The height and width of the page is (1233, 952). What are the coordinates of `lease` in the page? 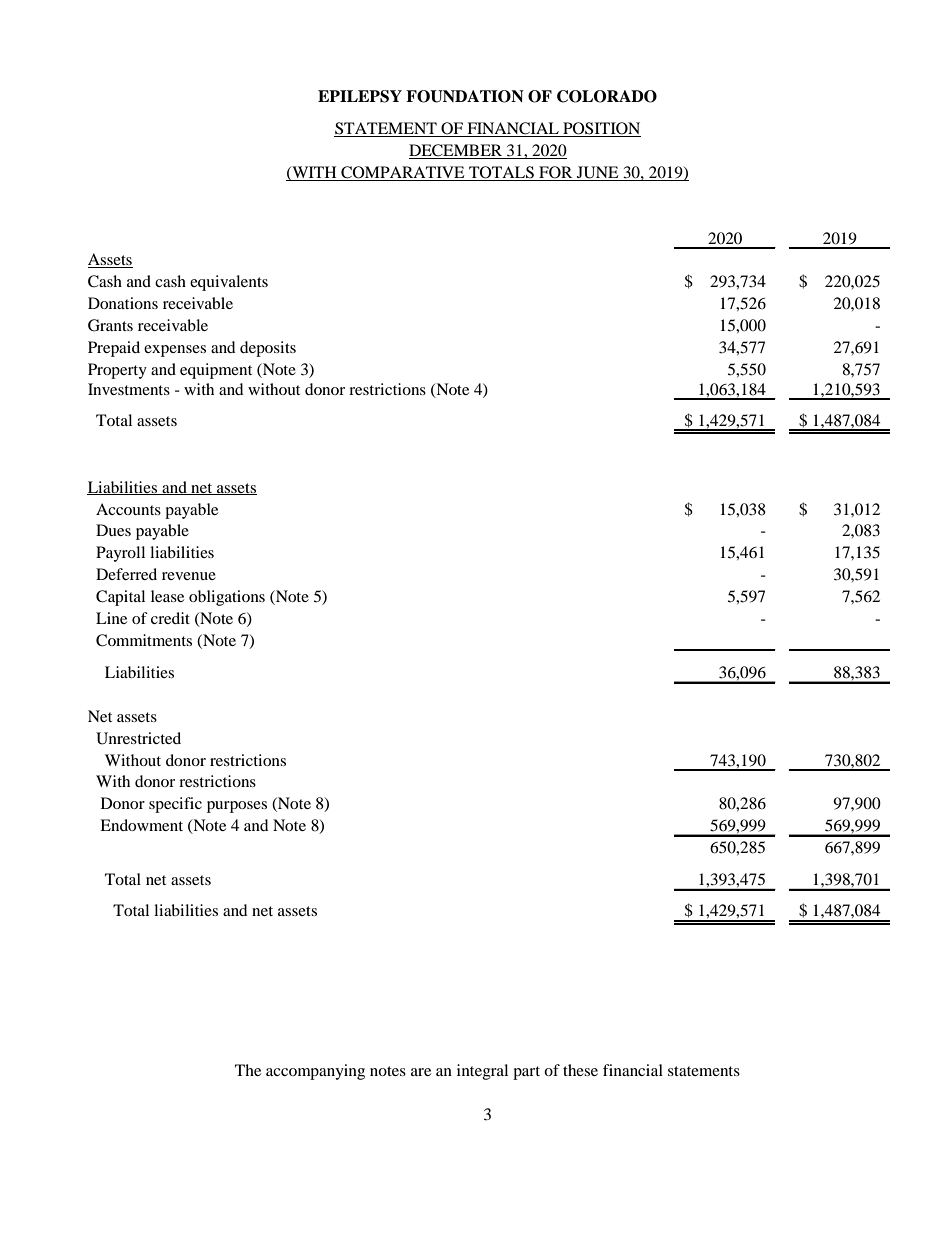 It's located at (167, 596).
